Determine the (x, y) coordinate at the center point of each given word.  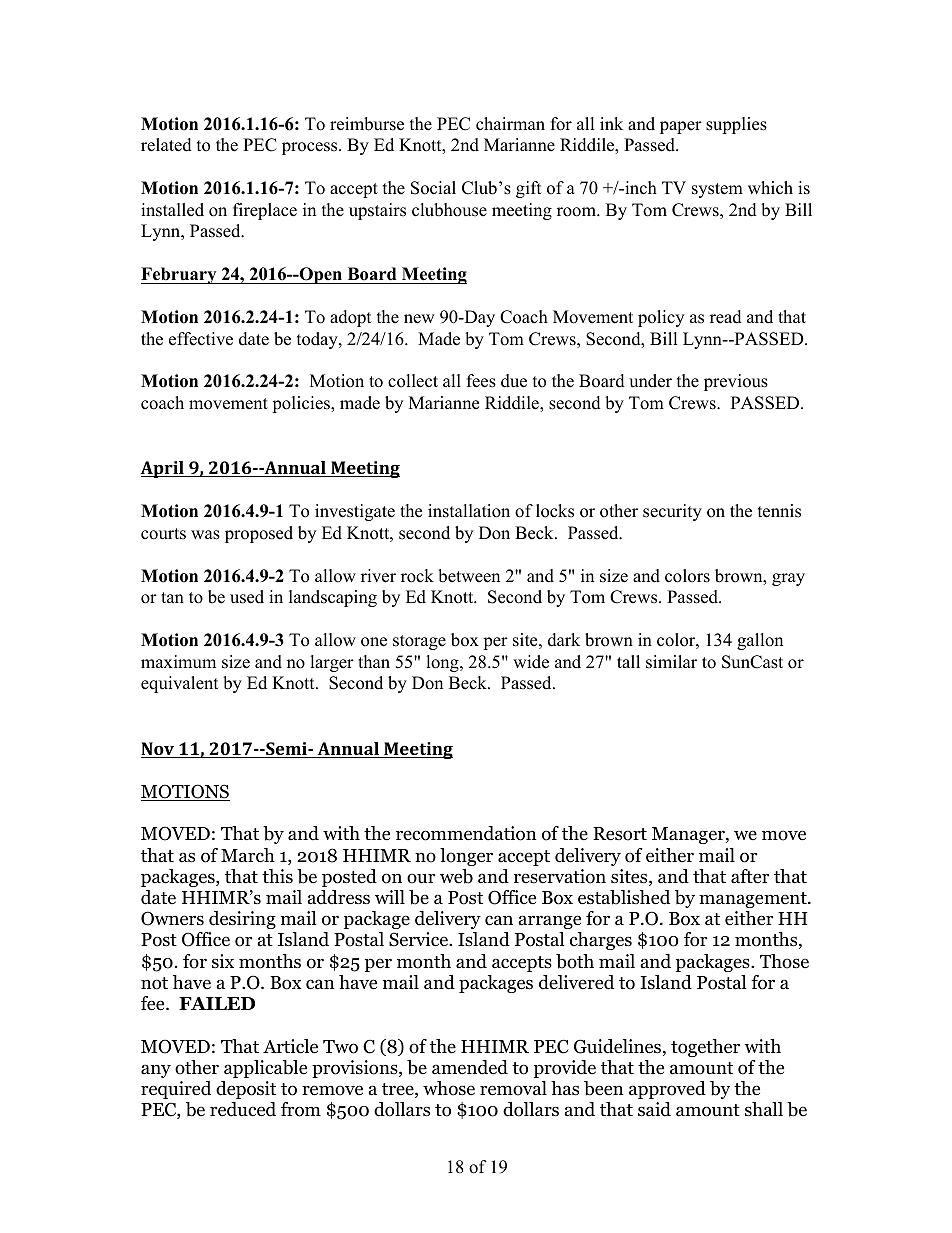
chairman (510, 124)
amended (470, 1067)
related (166, 145)
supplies (736, 125)
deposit (246, 1090)
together (705, 1048)
